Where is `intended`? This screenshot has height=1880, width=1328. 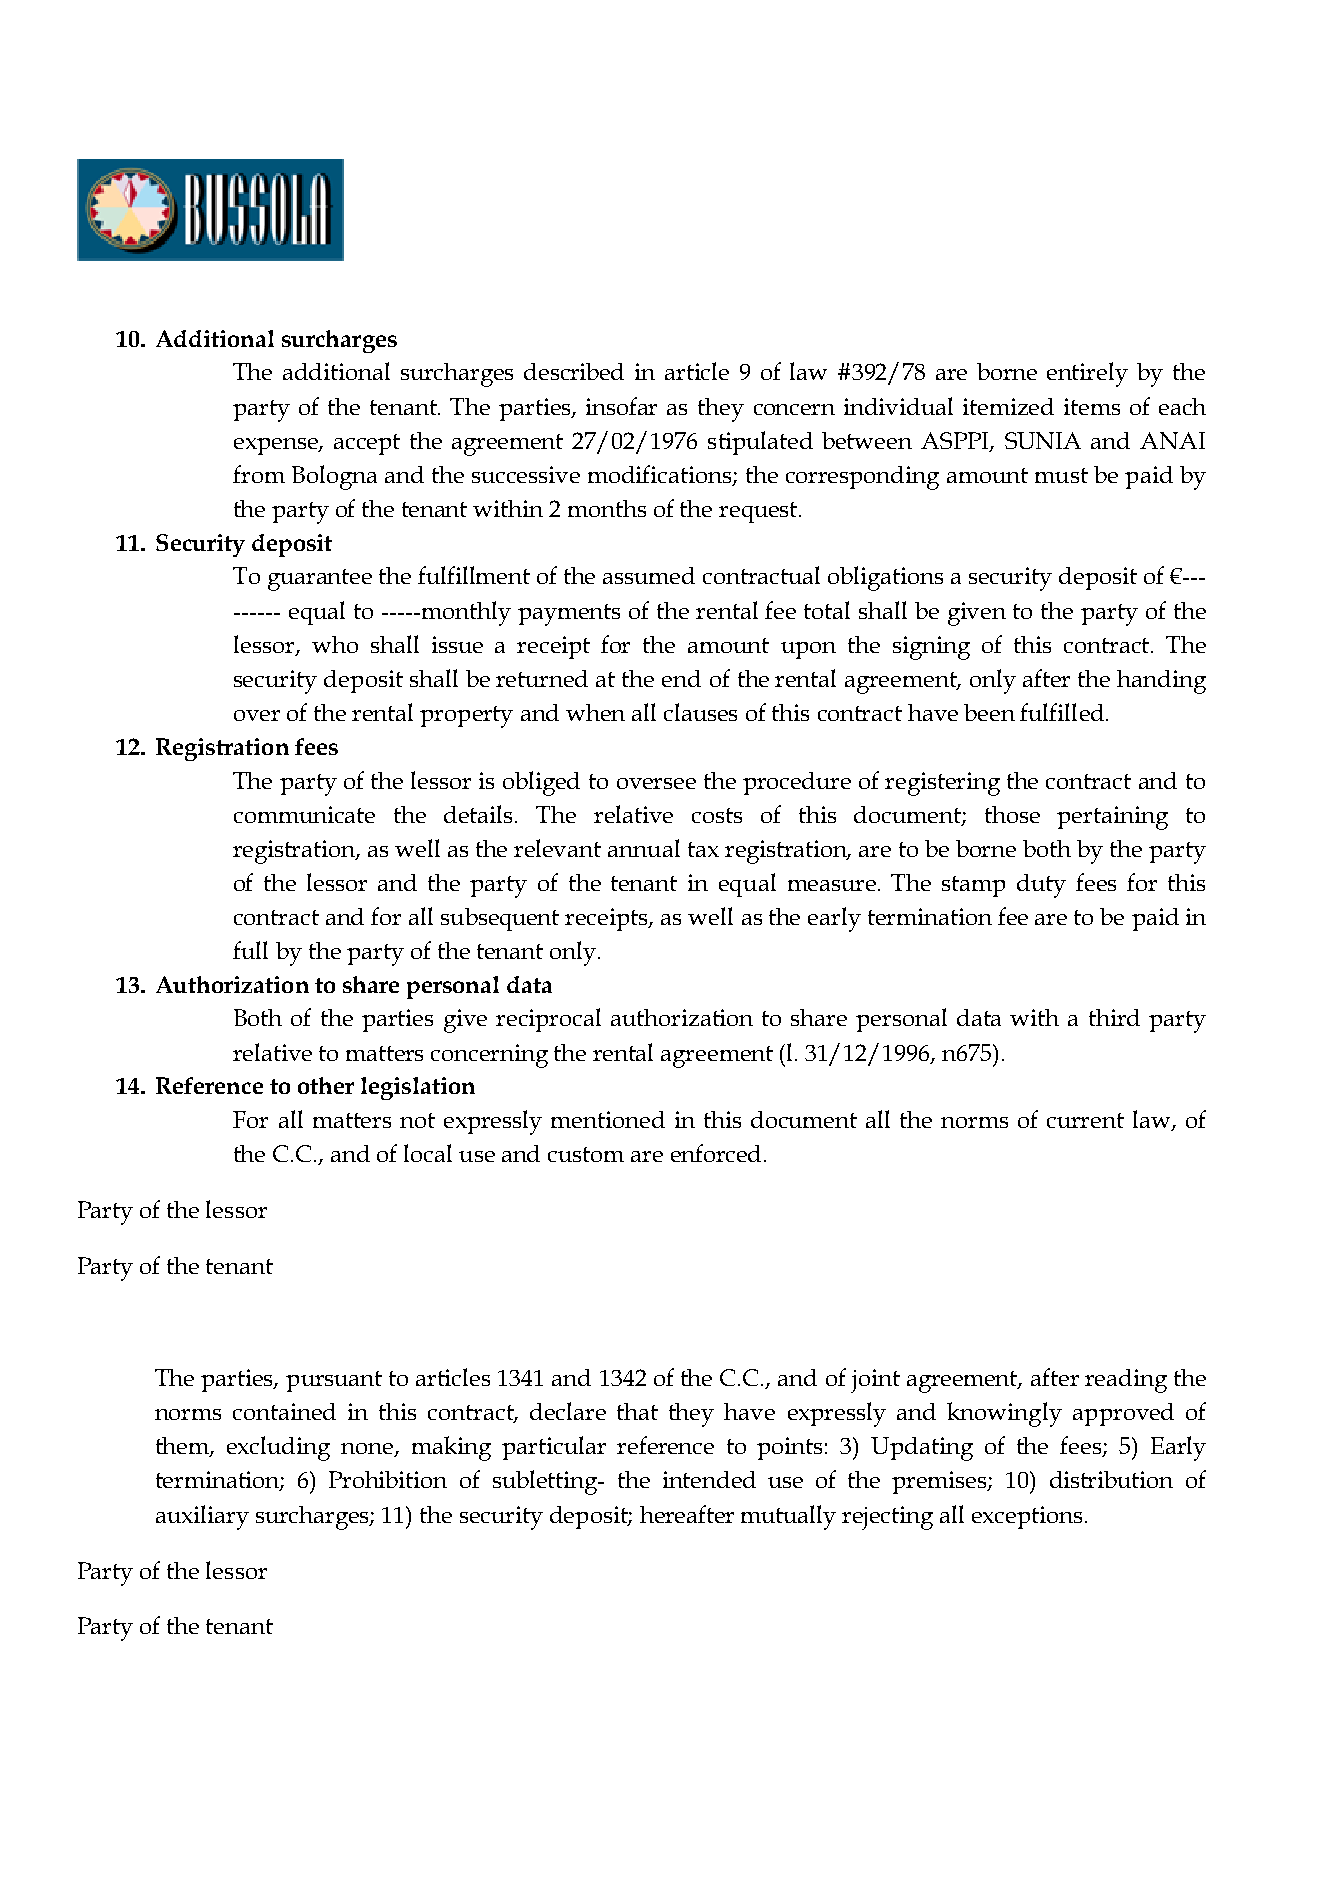 intended is located at coordinates (709, 1479).
